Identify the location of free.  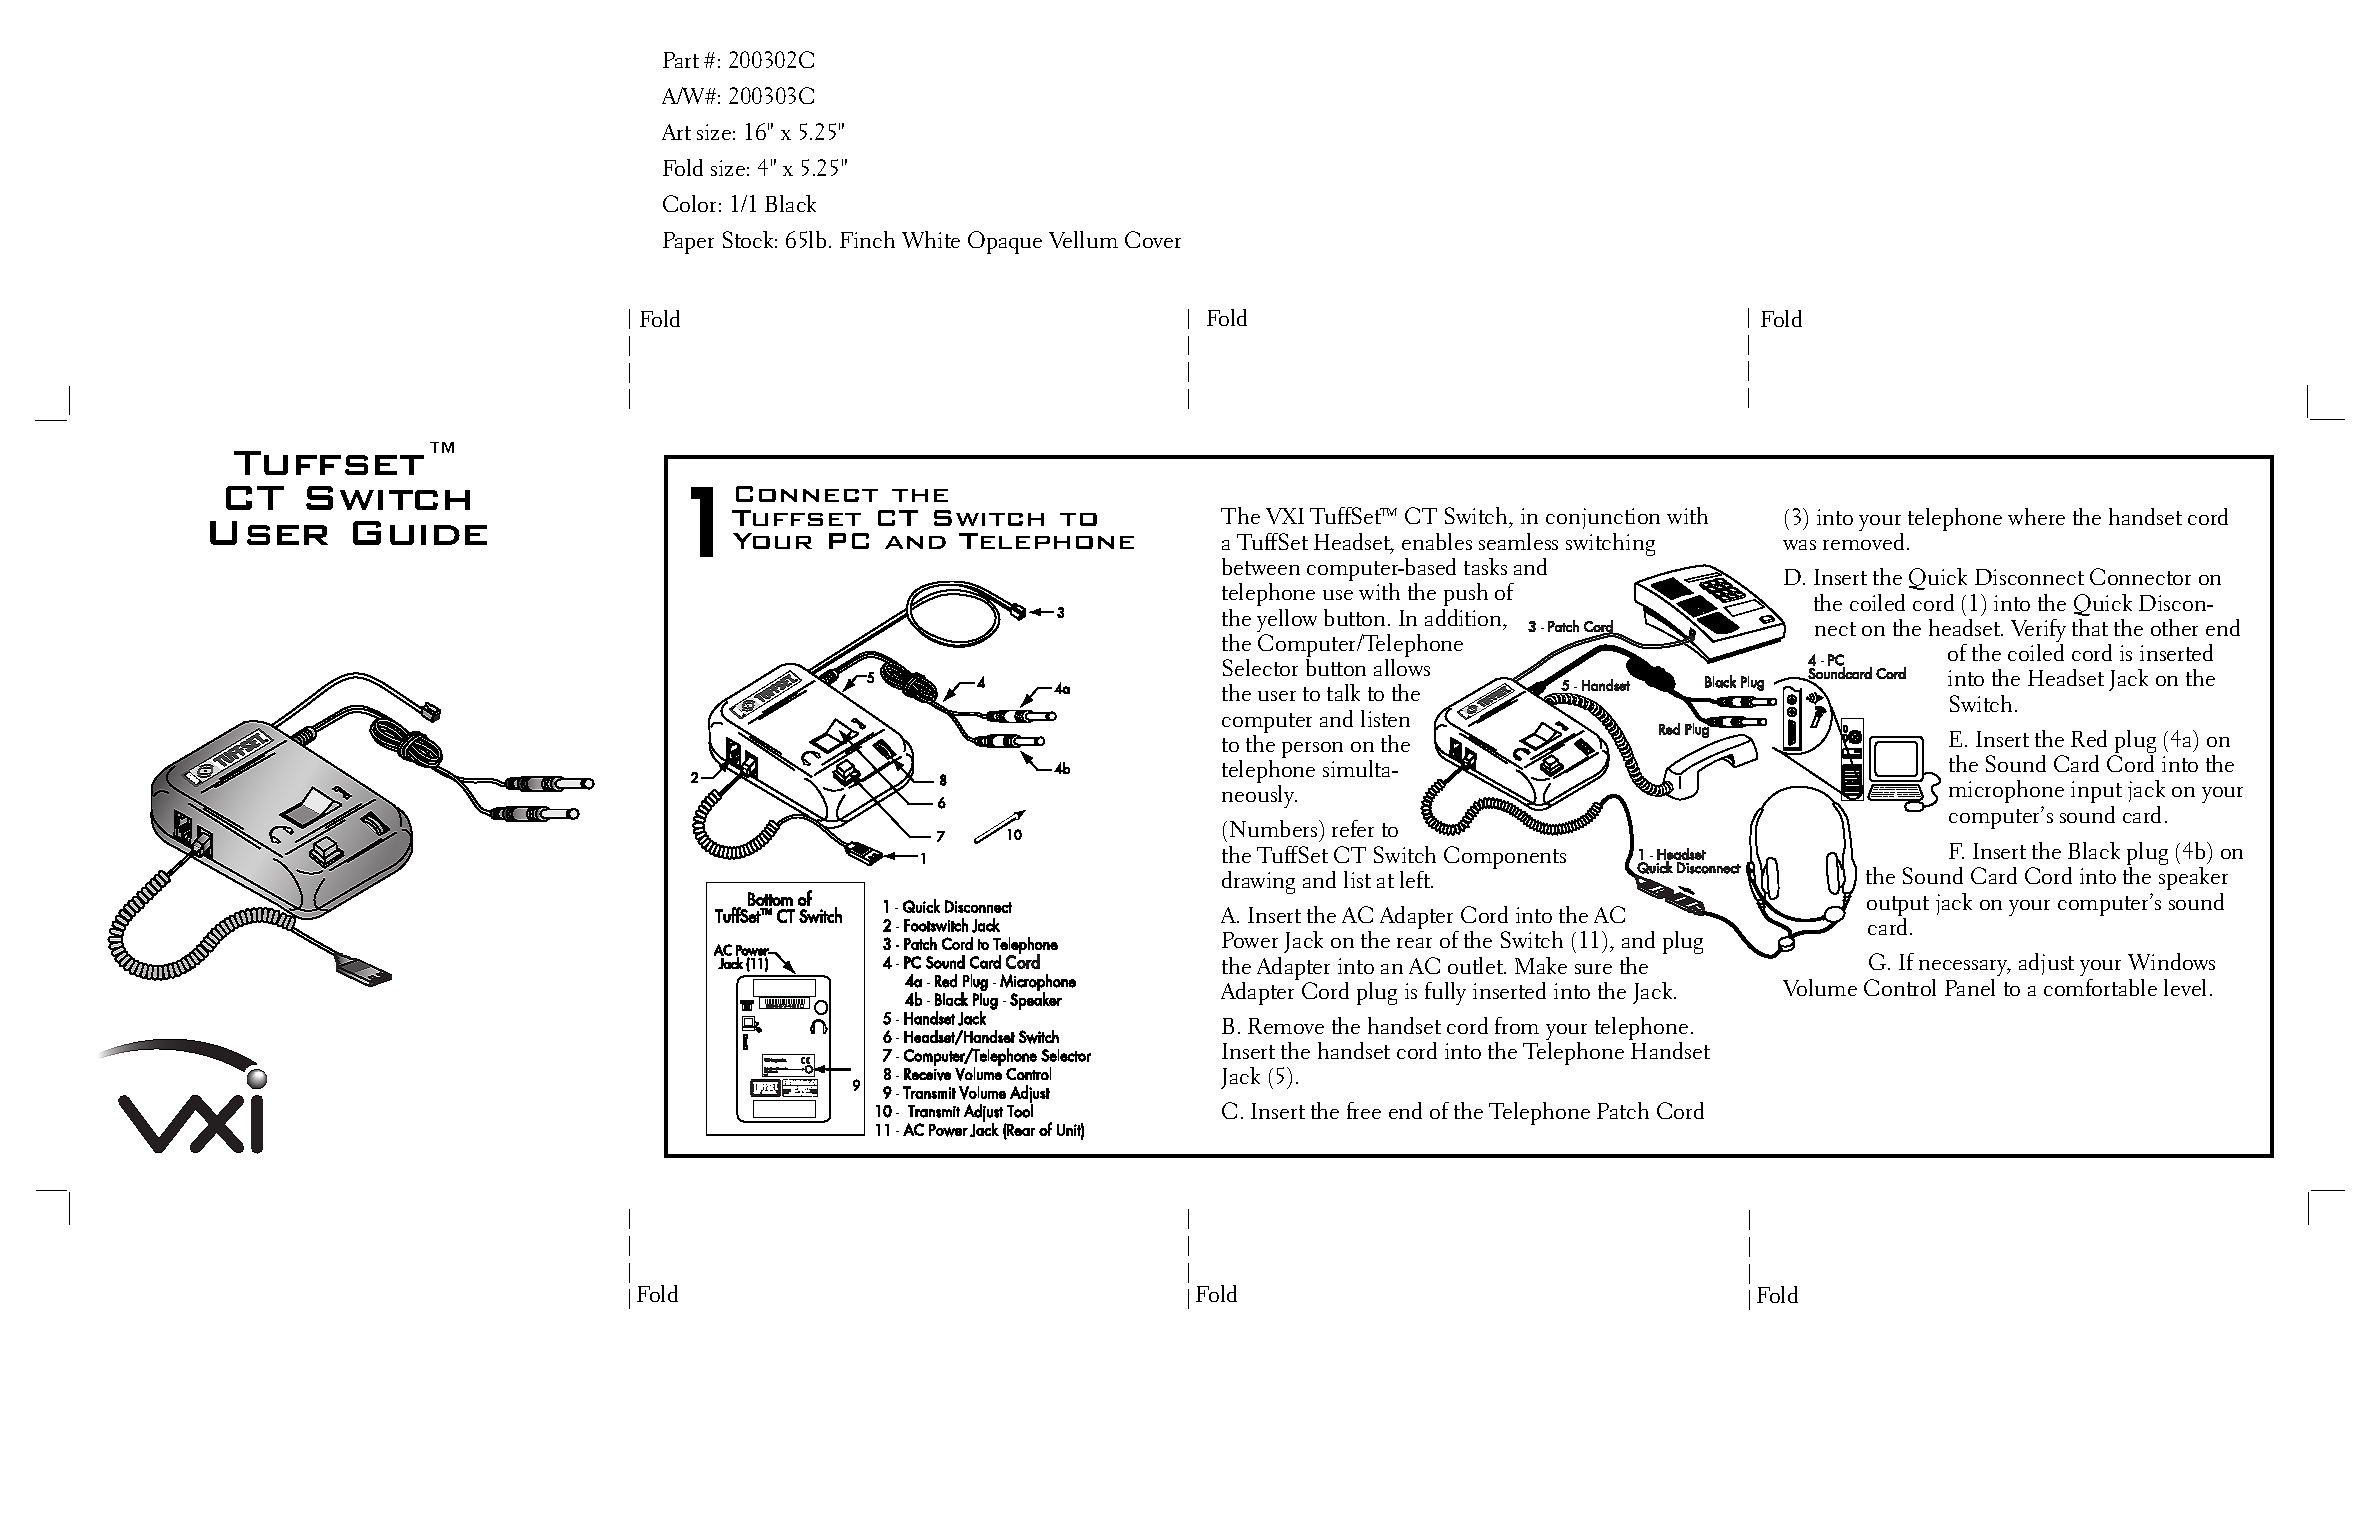
(1364, 1110).
